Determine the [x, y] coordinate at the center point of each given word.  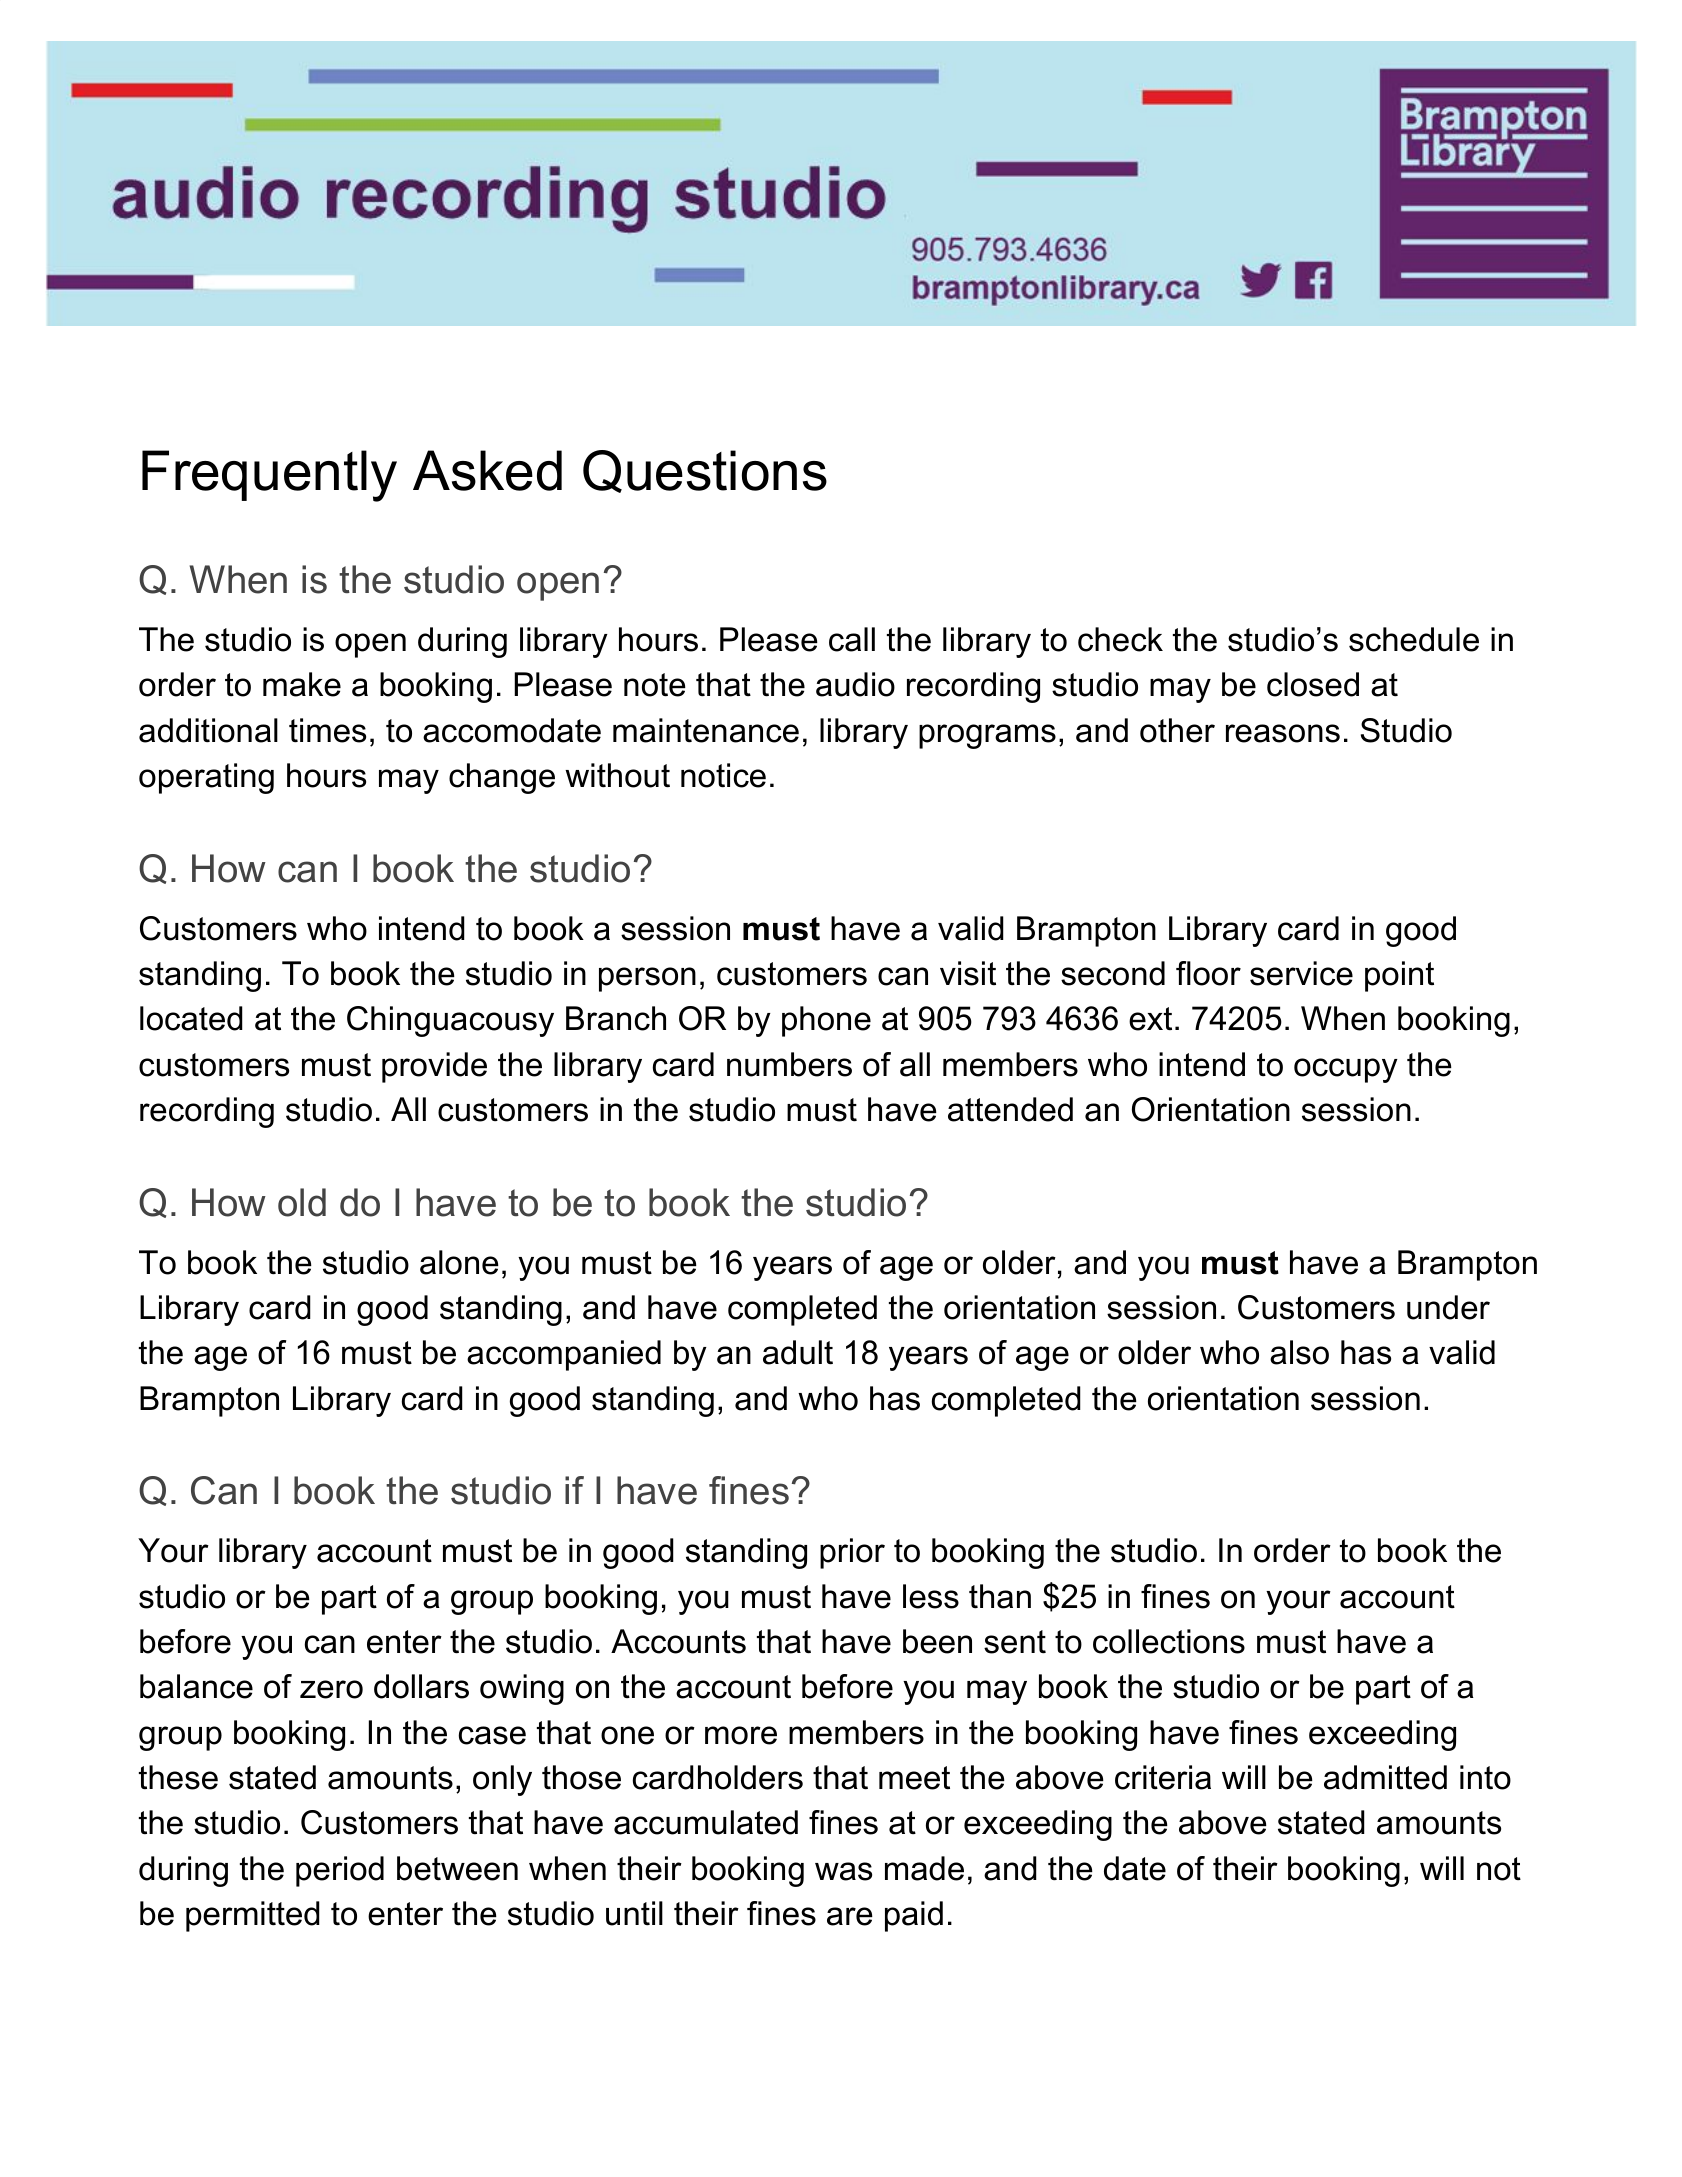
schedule [1414, 639]
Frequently [269, 476]
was [843, 1871]
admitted [1385, 1777]
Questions [705, 471]
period [340, 1871]
